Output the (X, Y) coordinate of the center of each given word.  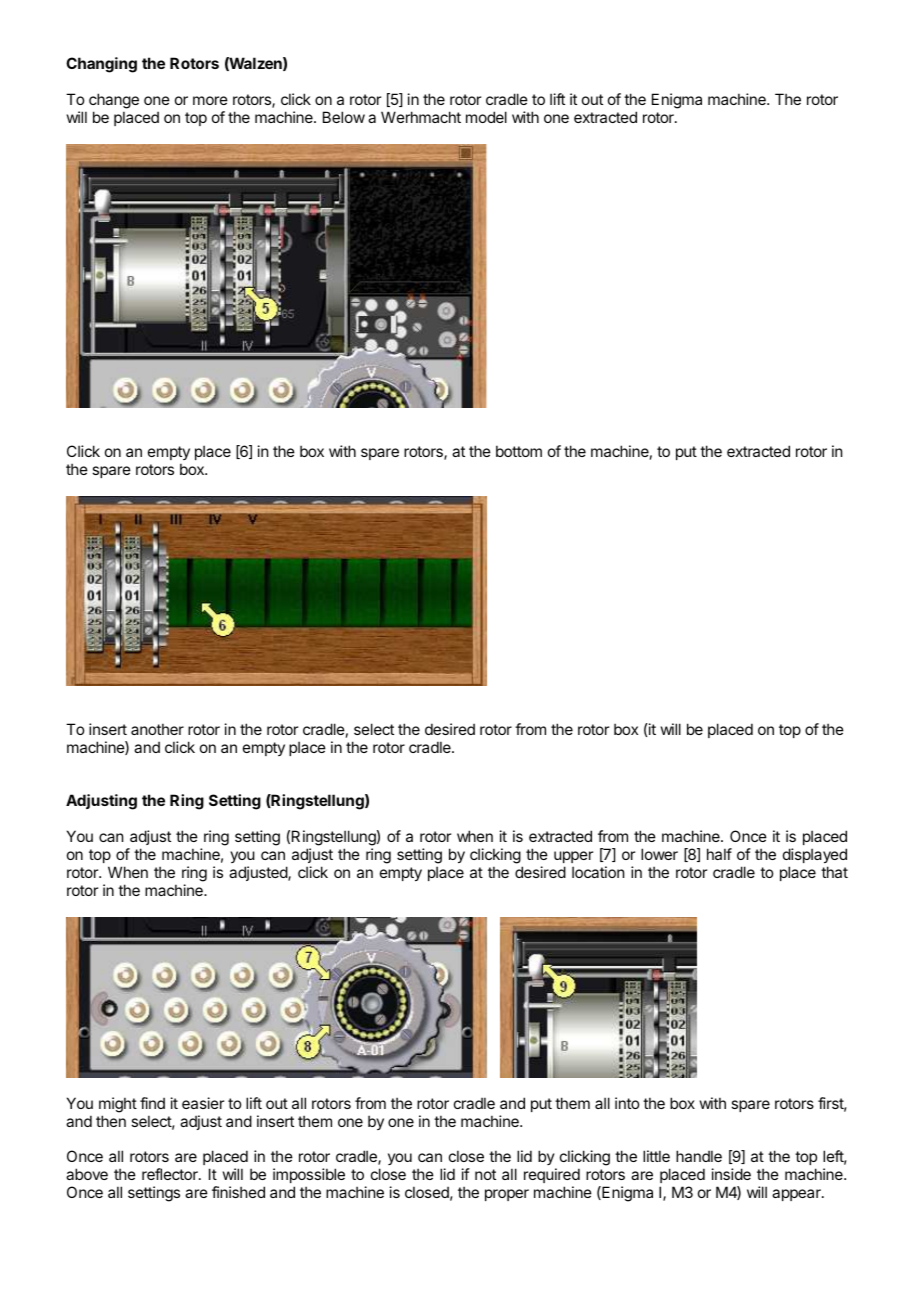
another (157, 729)
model (486, 117)
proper (507, 1195)
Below (344, 117)
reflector (171, 1174)
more (210, 100)
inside (731, 1174)
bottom (519, 451)
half (719, 854)
